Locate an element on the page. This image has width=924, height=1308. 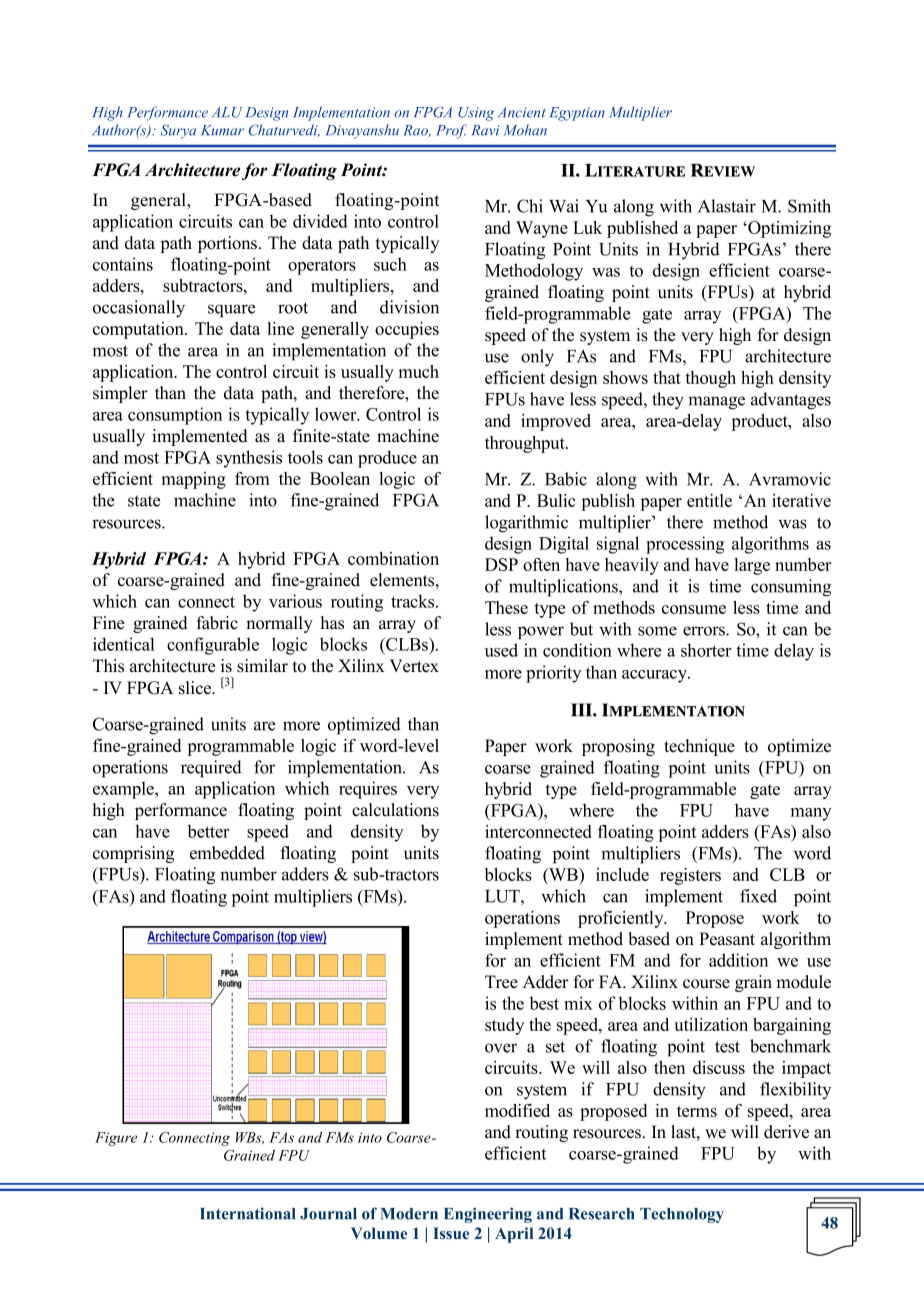
shorter is located at coordinates (706, 650).
